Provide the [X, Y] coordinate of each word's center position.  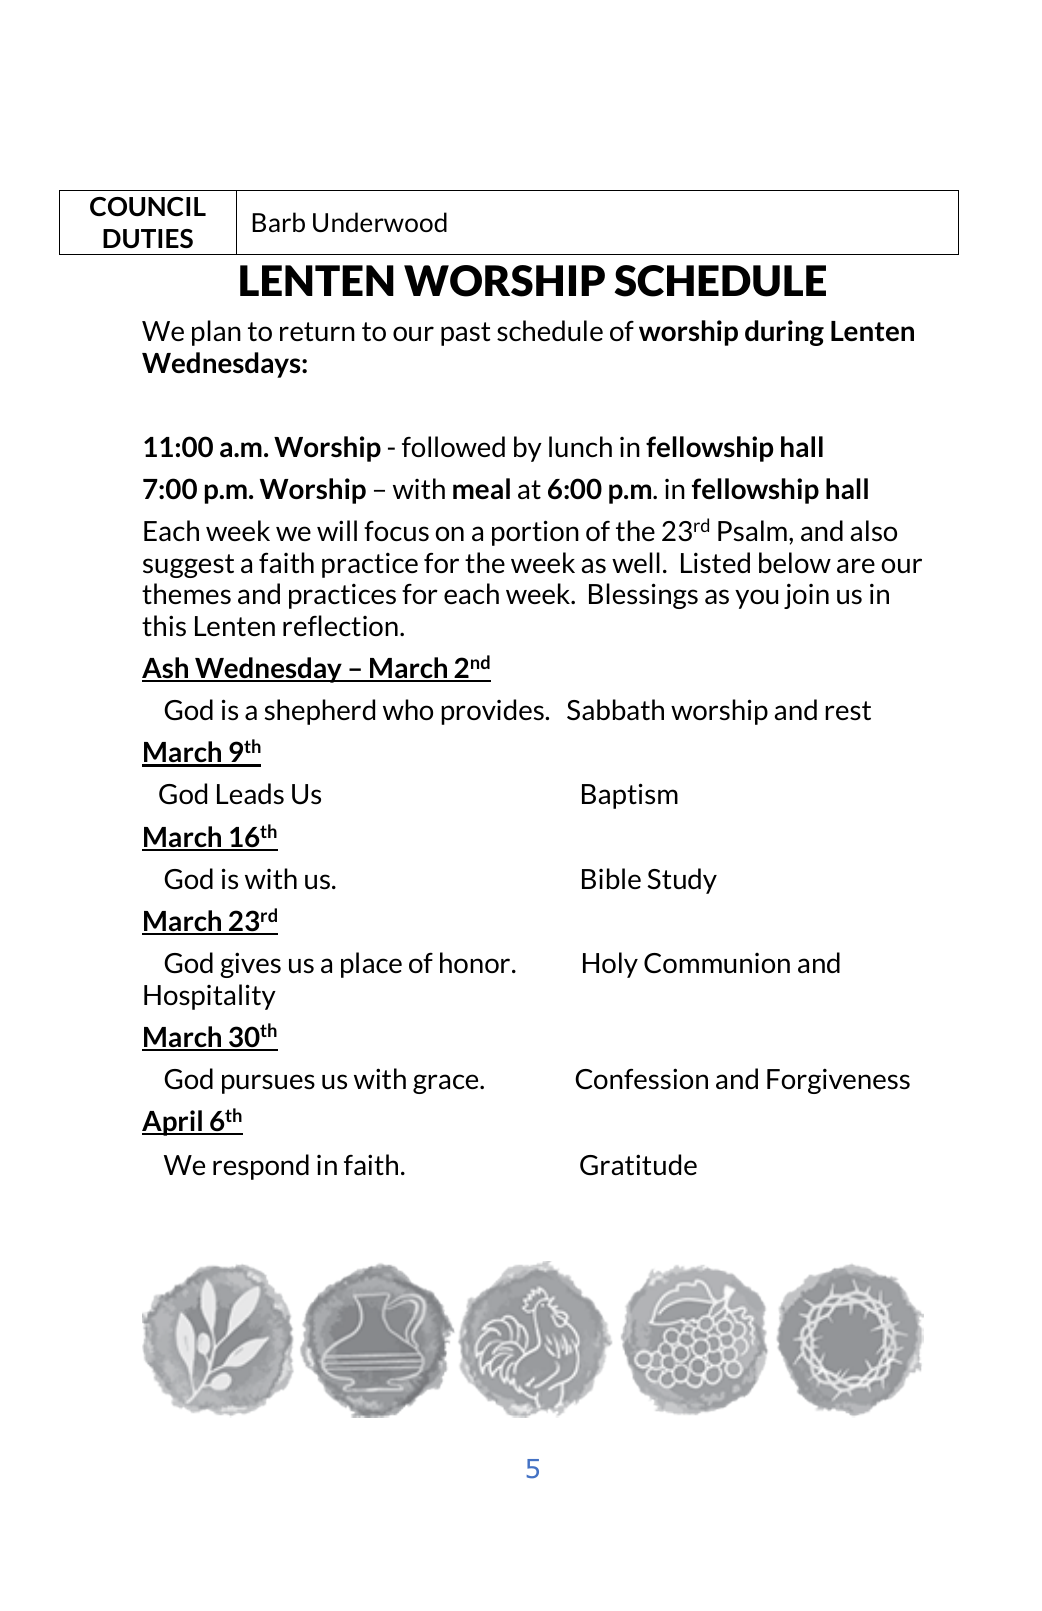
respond [261, 1167]
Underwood [380, 222]
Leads [250, 794]
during [784, 333]
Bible [611, 878]
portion [535, 533]
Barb [278, 222]
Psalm [752, 531]
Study [682, 881]
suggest [188, 566]
